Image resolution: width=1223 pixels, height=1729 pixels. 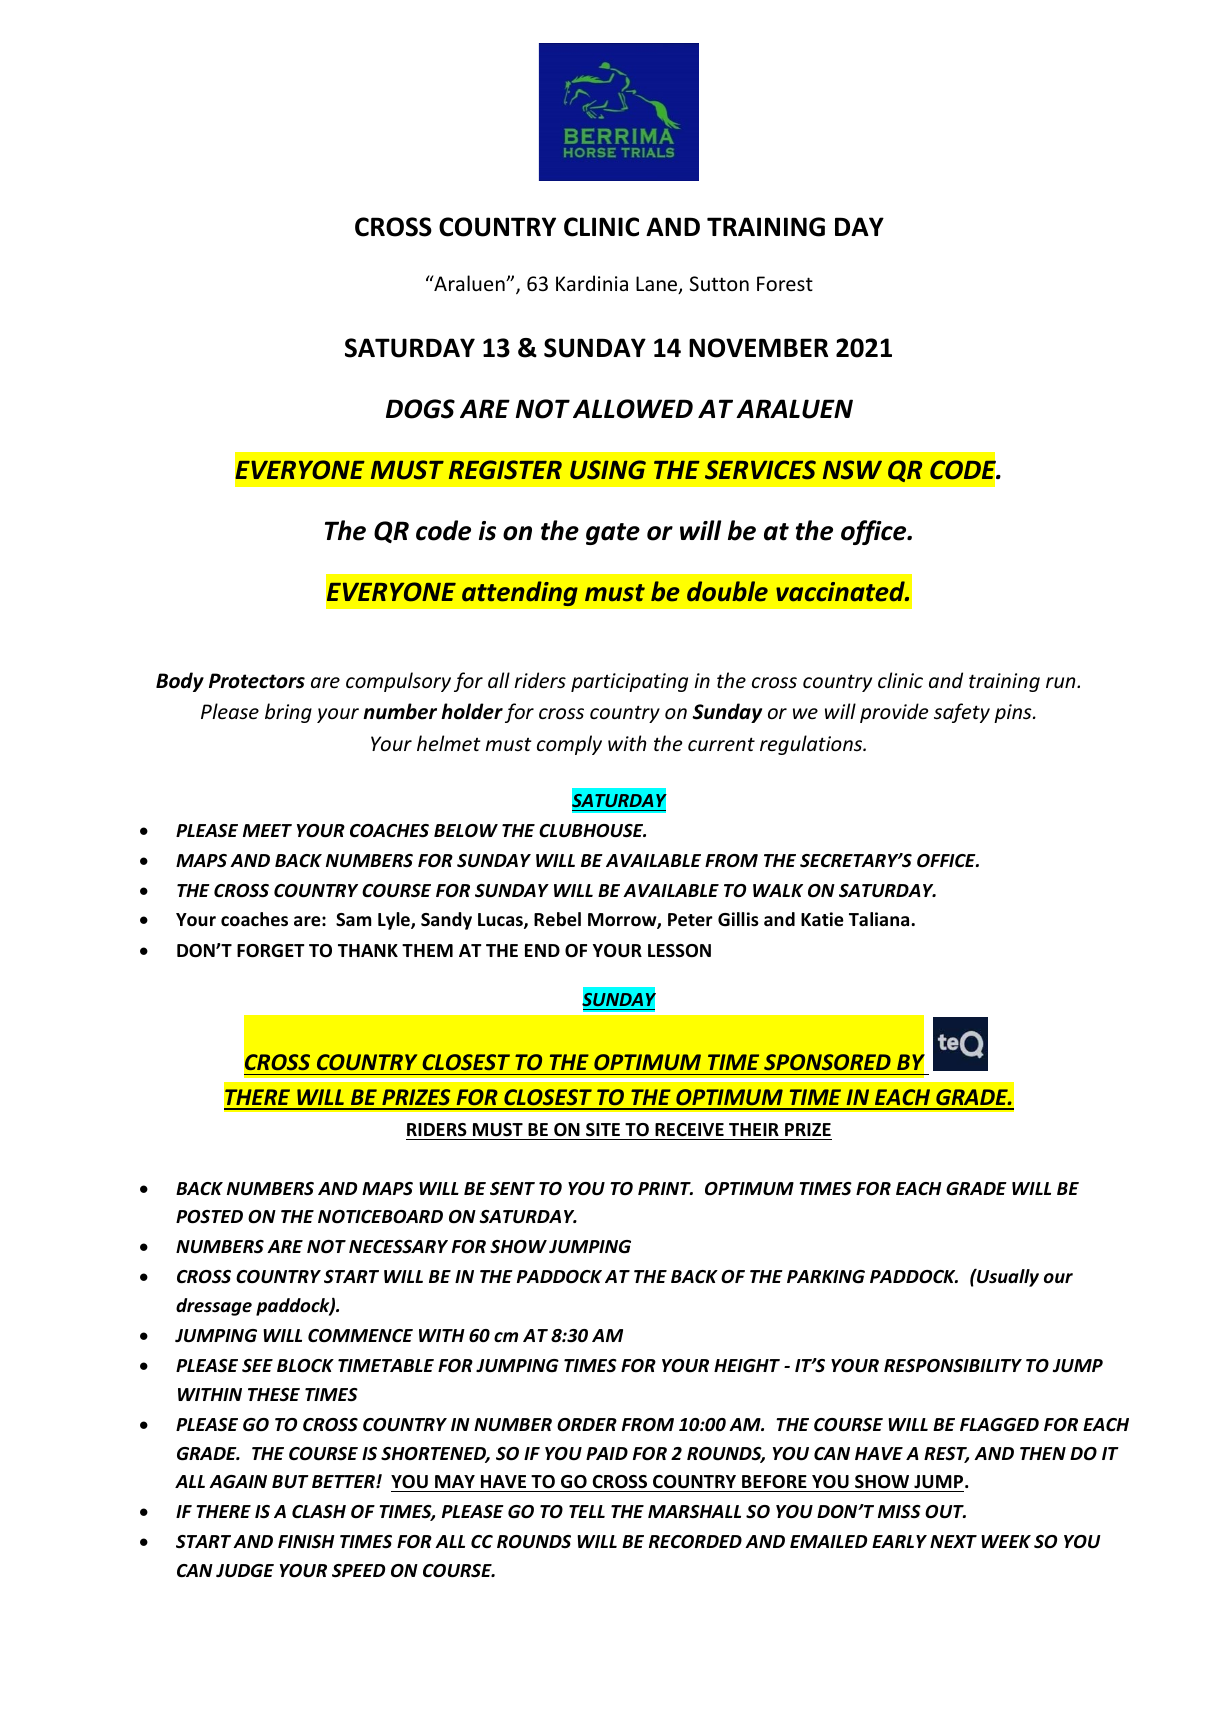 I want to click on FORGET, so click(x=271, y=951).
